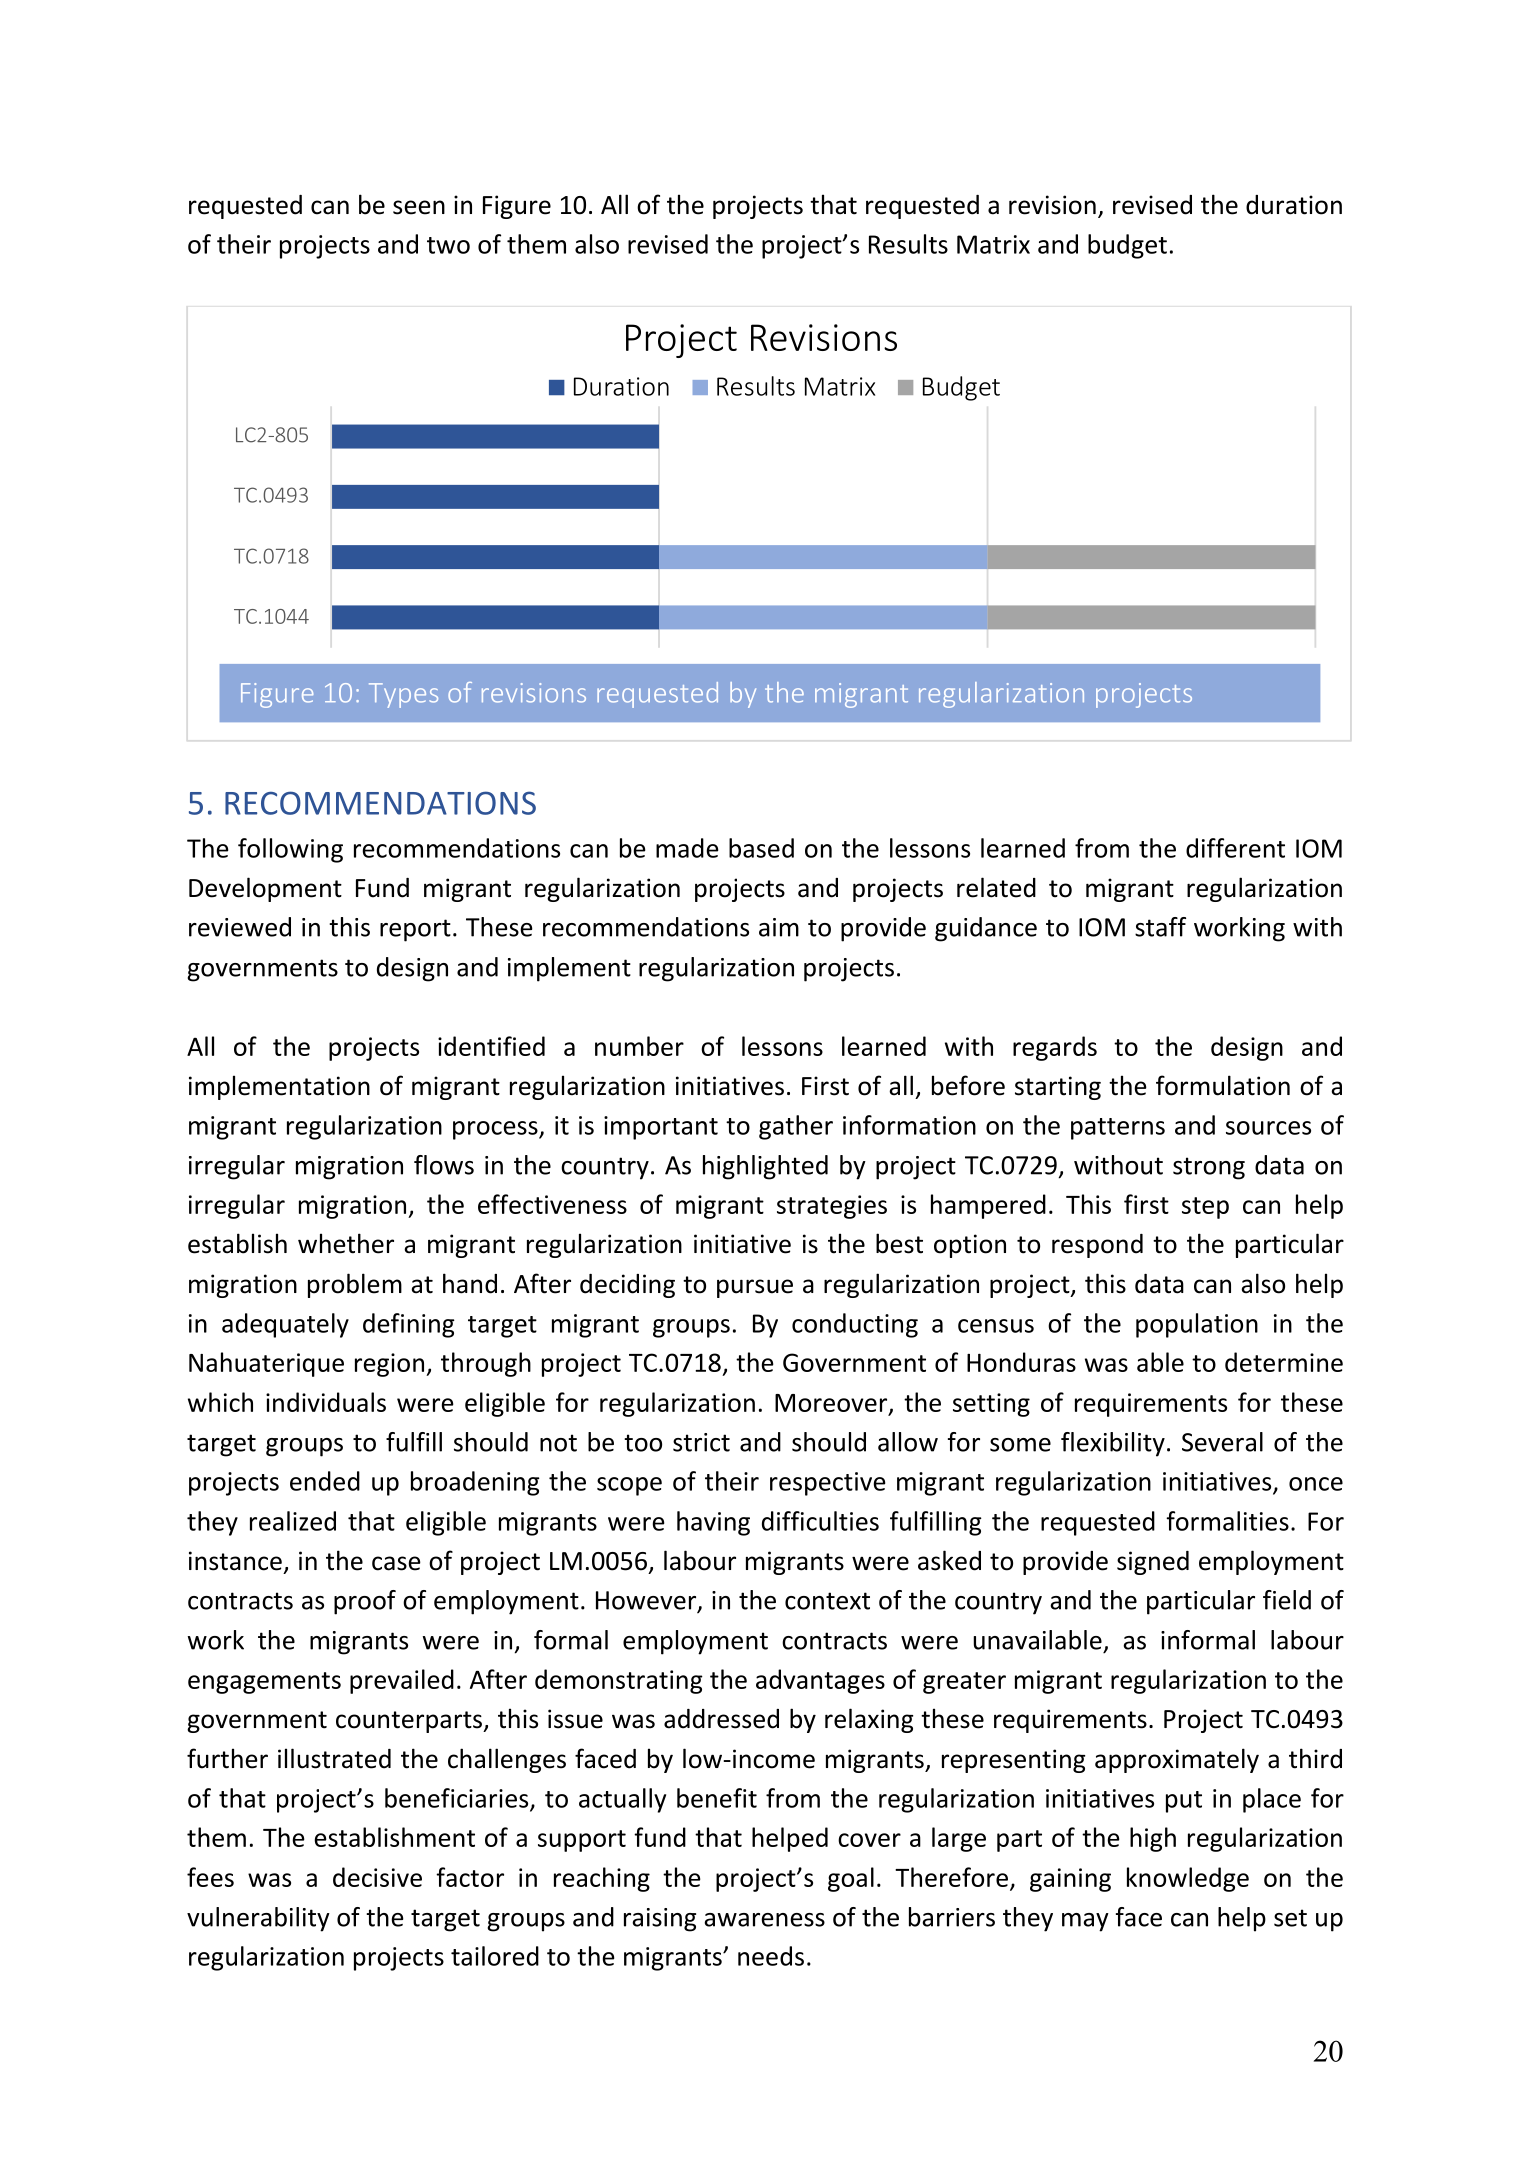  What do you see at coordinates (419, 207) in the document?
I see `seen` at bounding box center [419, 207].
